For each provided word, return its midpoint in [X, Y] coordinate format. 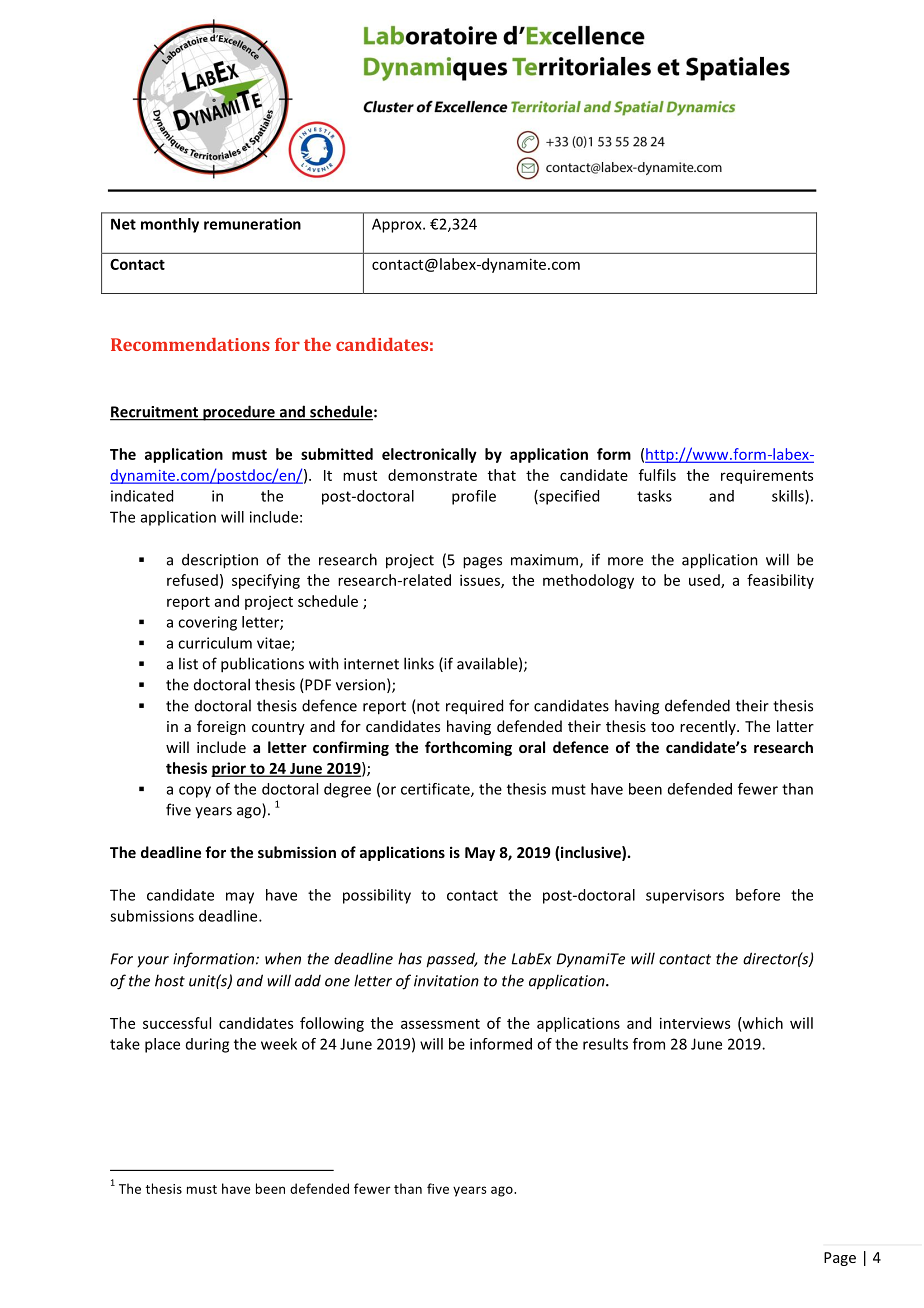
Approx [398, 225]
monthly [170, 225]
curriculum [215, 643]
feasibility [780, 581]
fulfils [657, 475]
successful [177, 1023]
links [419, 663]
